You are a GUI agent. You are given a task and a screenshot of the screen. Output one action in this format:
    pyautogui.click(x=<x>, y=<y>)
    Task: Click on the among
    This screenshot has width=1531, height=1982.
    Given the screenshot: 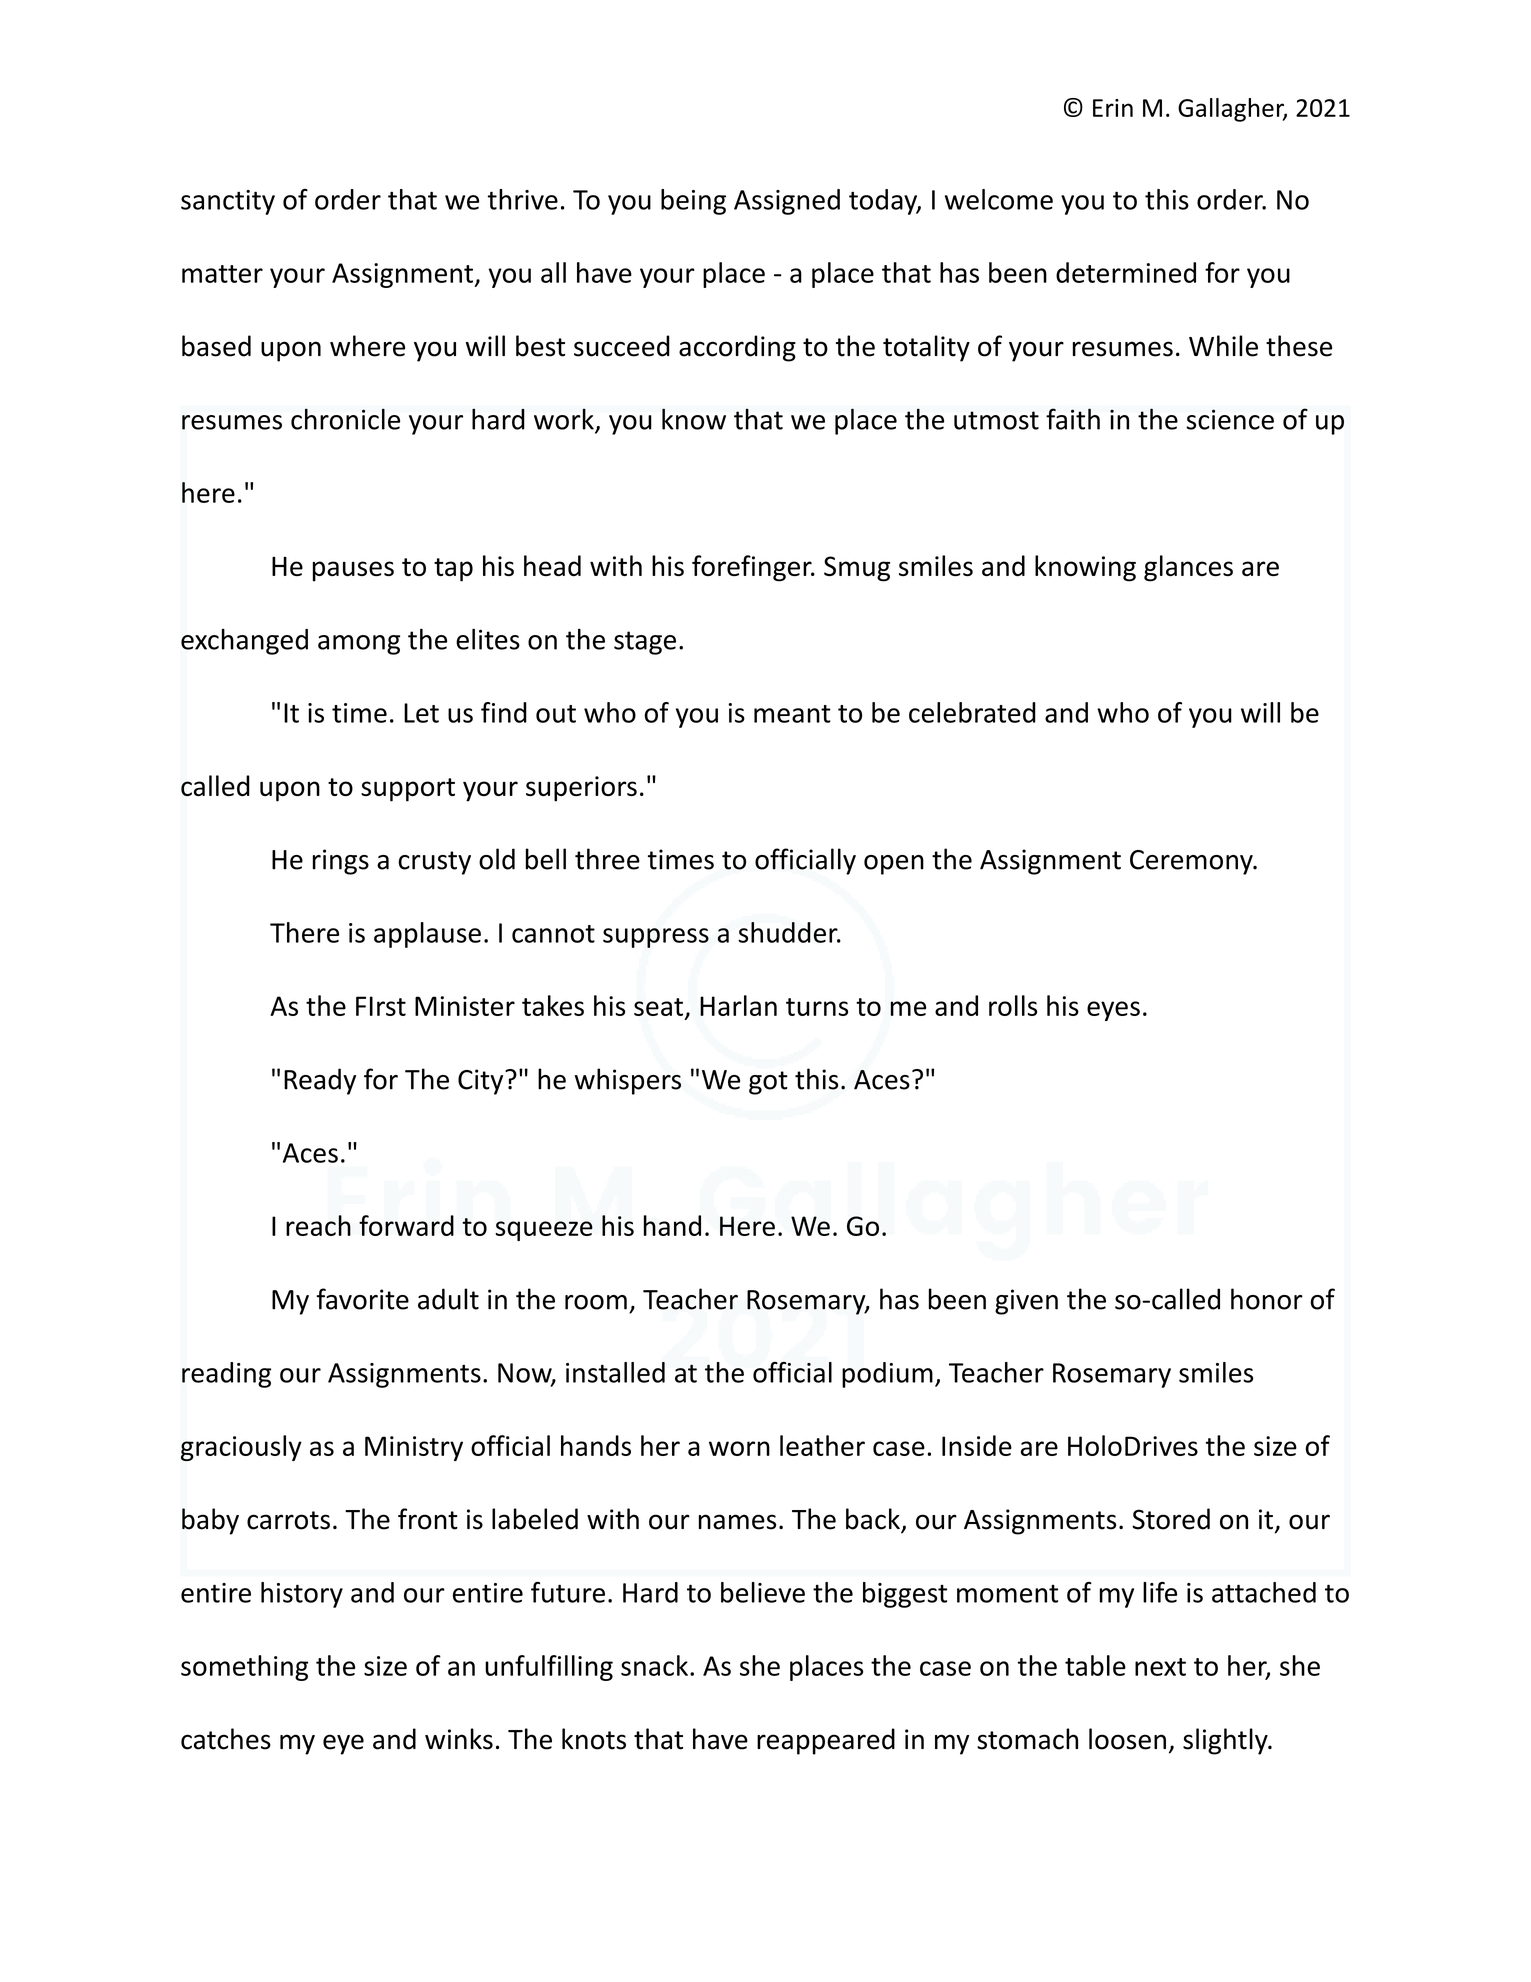 What is the action you would take?
    pyautogui.click(x=359, y=645)
